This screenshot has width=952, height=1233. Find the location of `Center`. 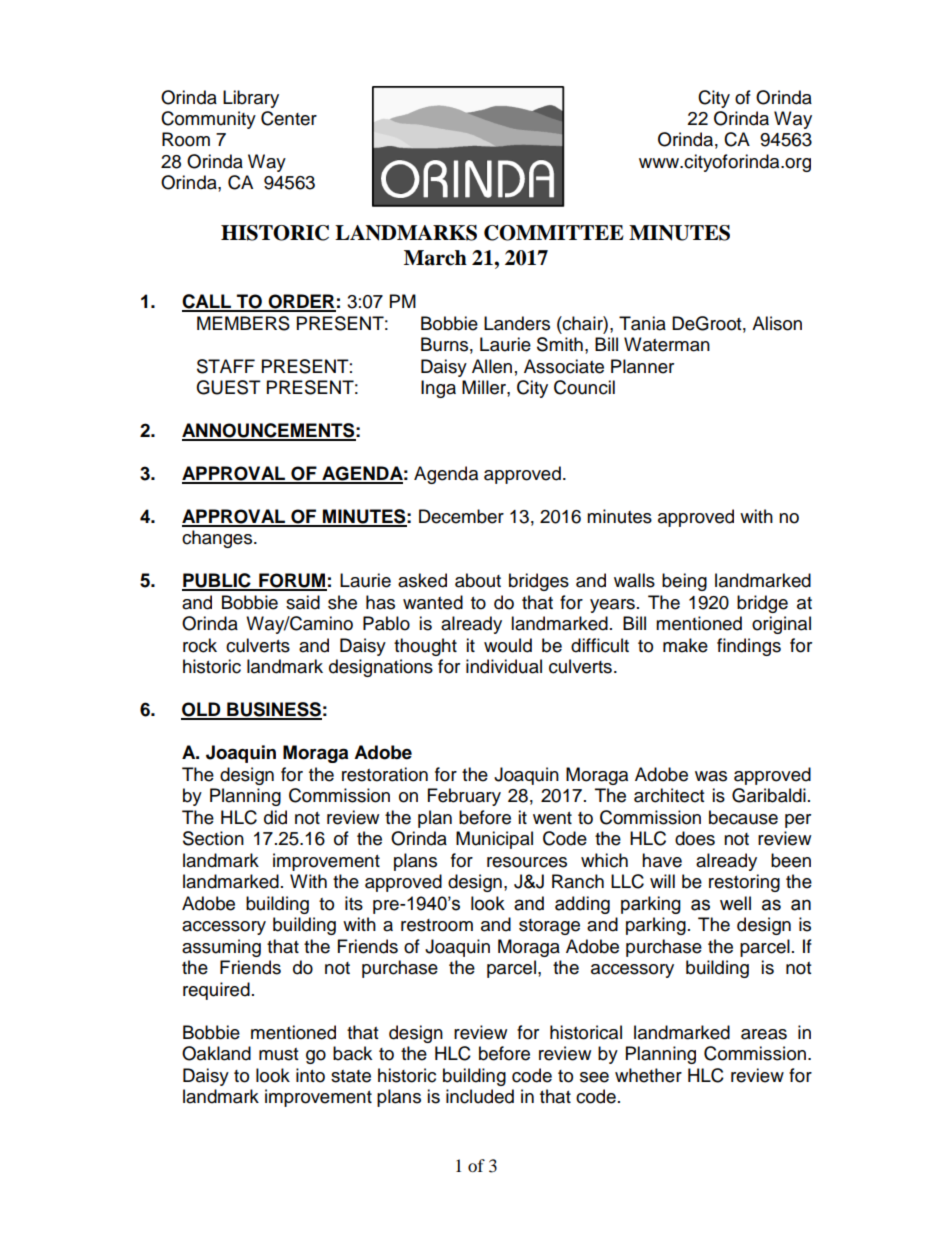

Center is located at coordinates (289, 118).
